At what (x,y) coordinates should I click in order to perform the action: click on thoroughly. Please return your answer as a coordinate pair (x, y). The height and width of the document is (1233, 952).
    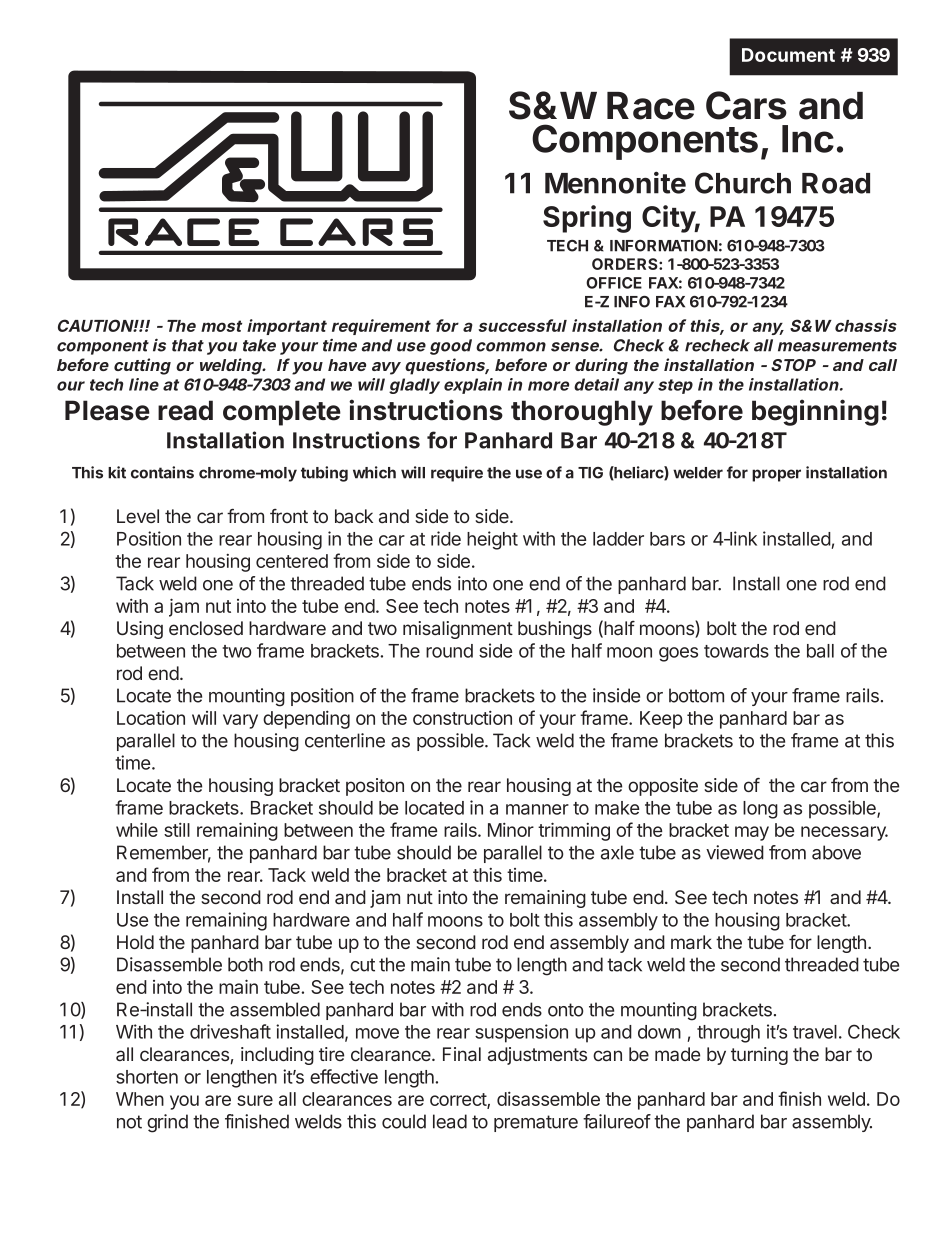
    Looking at the image, I should click on (582, 413).
